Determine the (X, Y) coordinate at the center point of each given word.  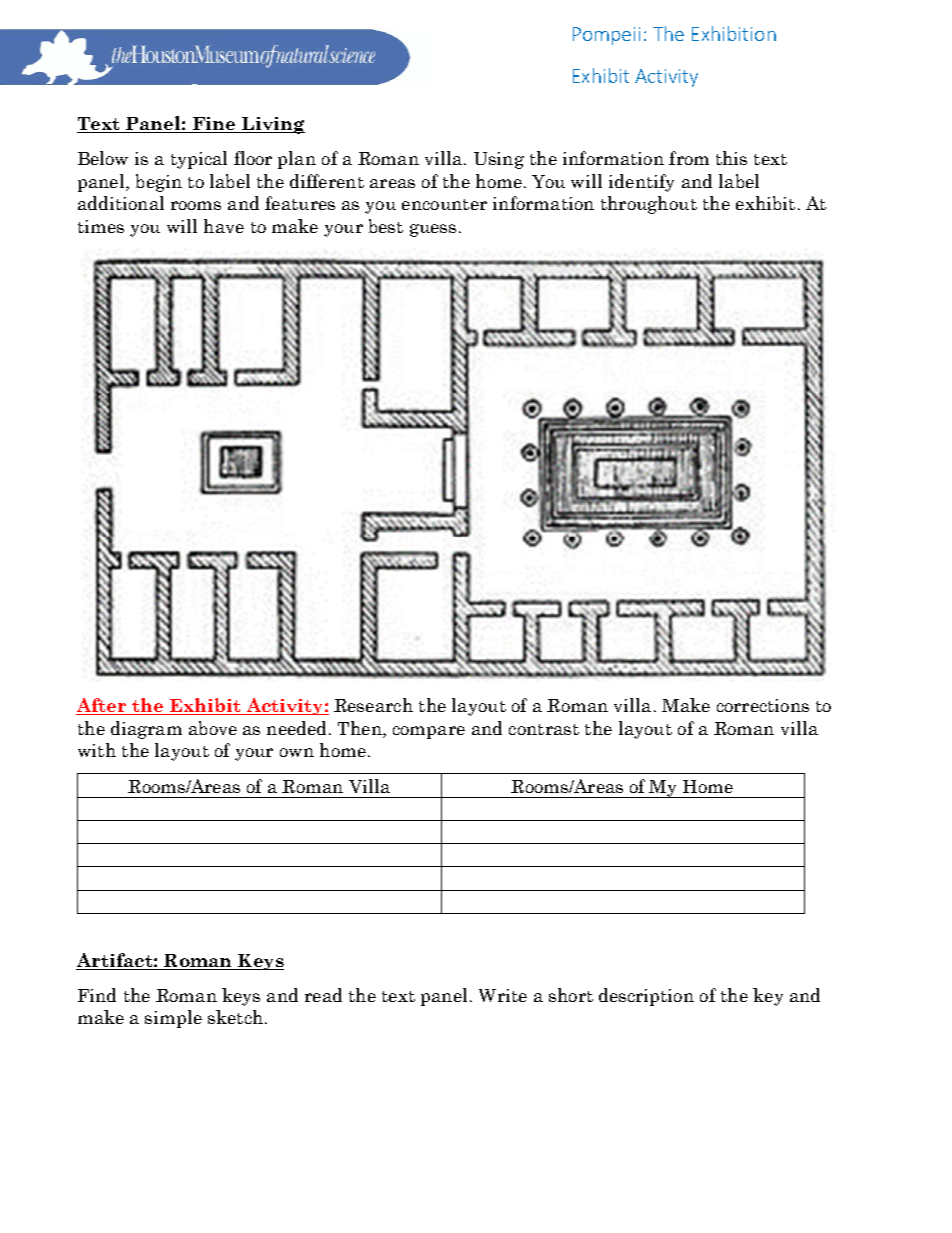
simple (173, 1019)
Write (503, 995)
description (646, 997)
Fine (214, 125)
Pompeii (606, 36)
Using (499, 160)
